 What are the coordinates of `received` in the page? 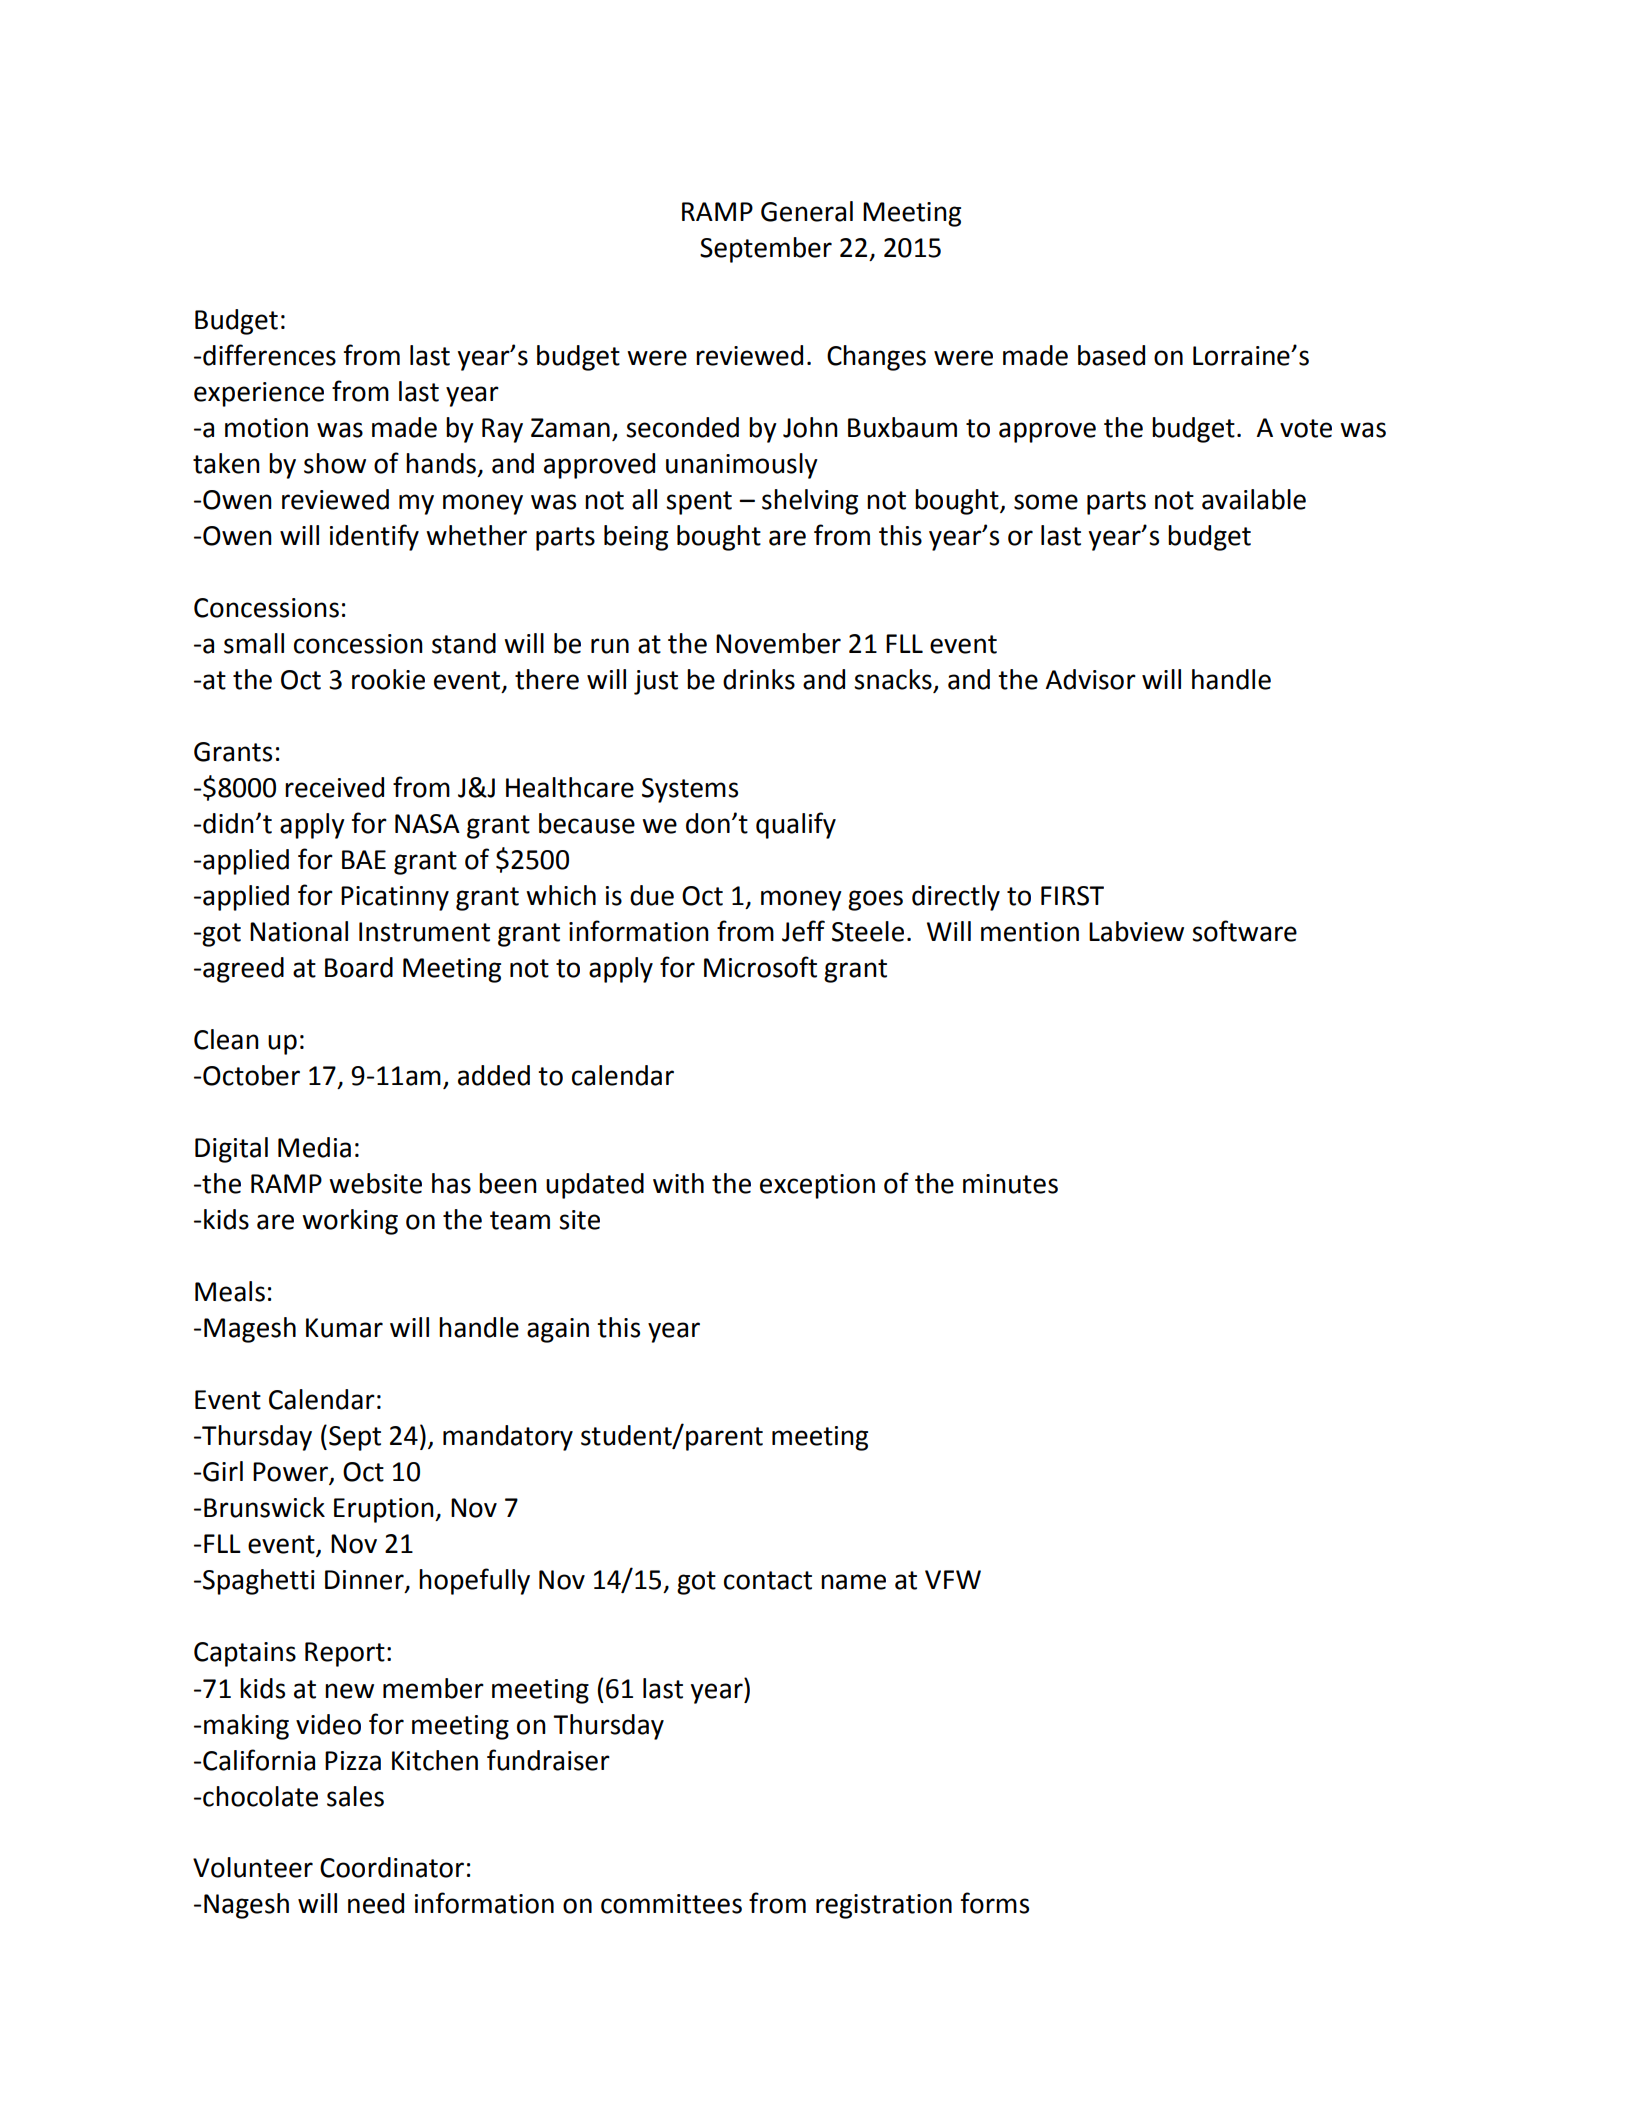 It's located at (334, 787).
